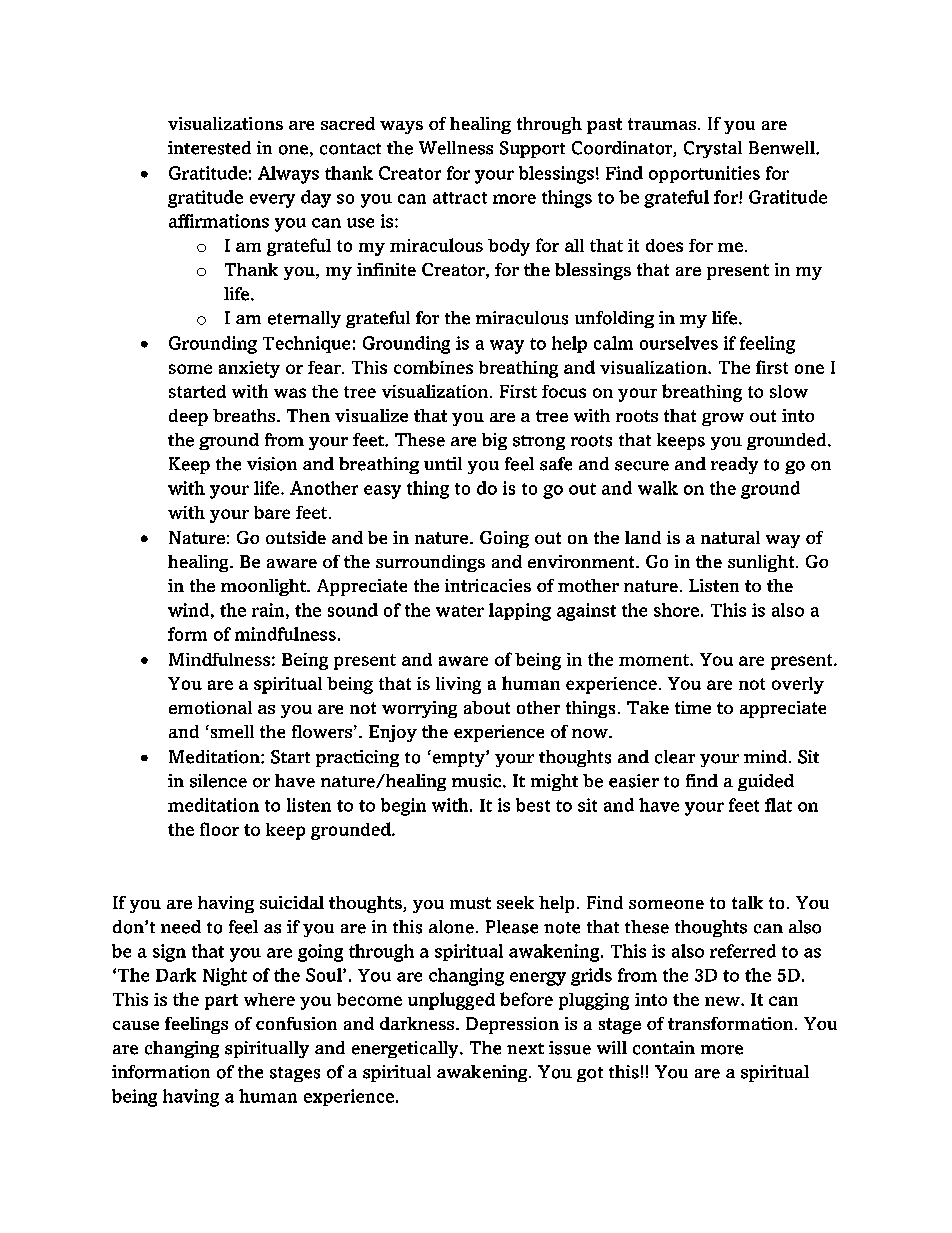  I want to click on ourselves, so click(679, 343).
